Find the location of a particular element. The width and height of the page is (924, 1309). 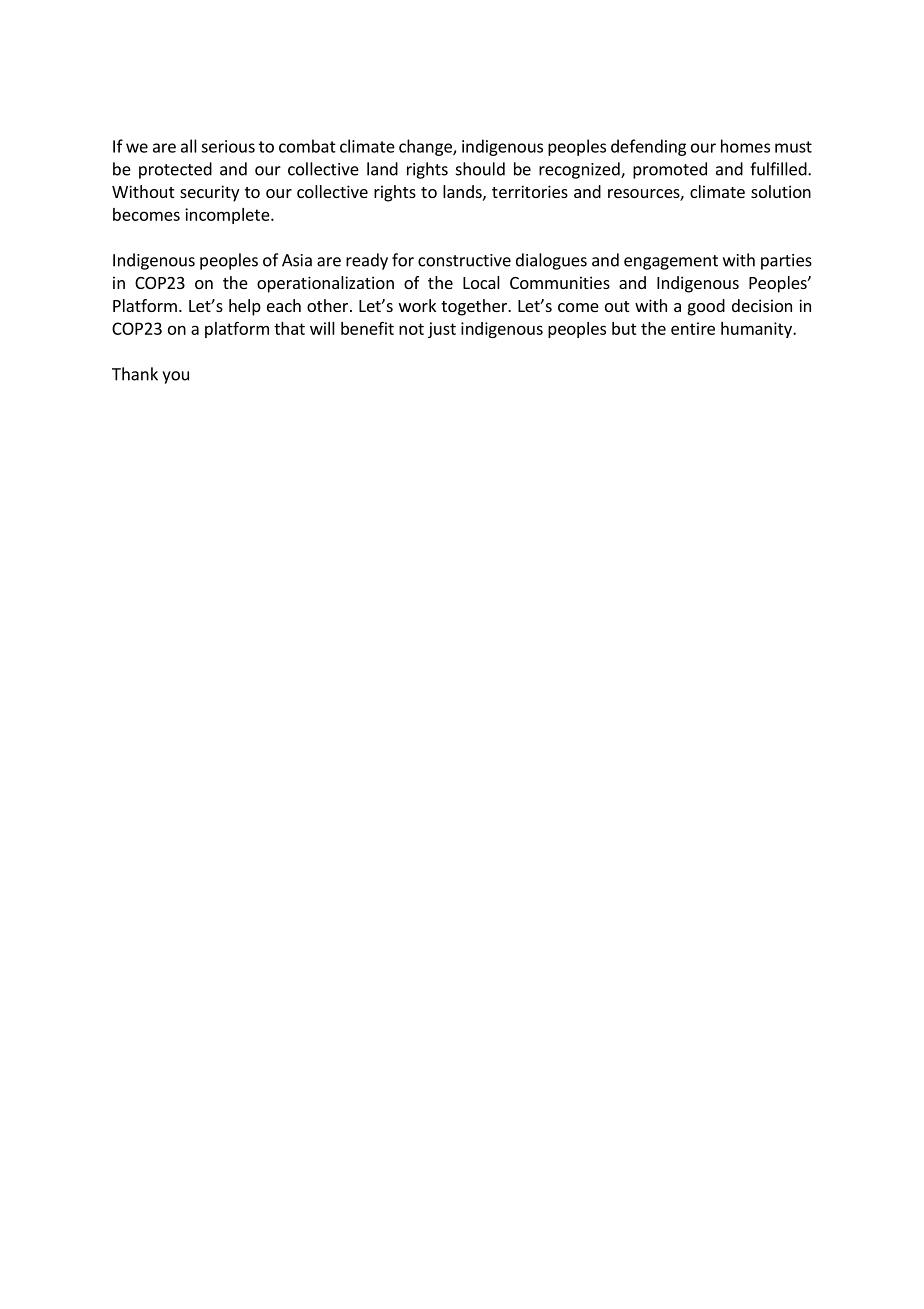

change is located at coordinates (426, 147).
